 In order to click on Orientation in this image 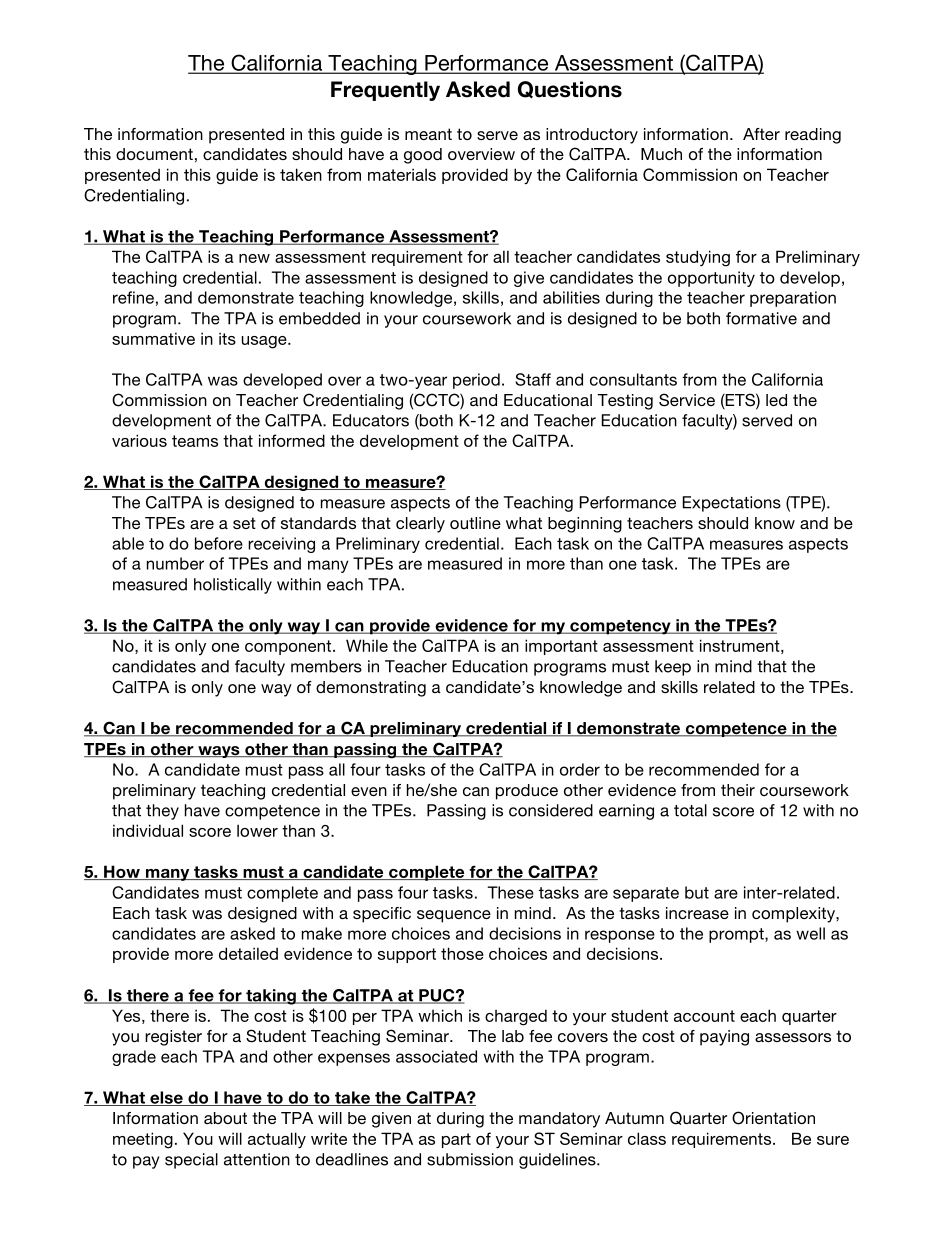, I will do `click(773, 1118)`.
